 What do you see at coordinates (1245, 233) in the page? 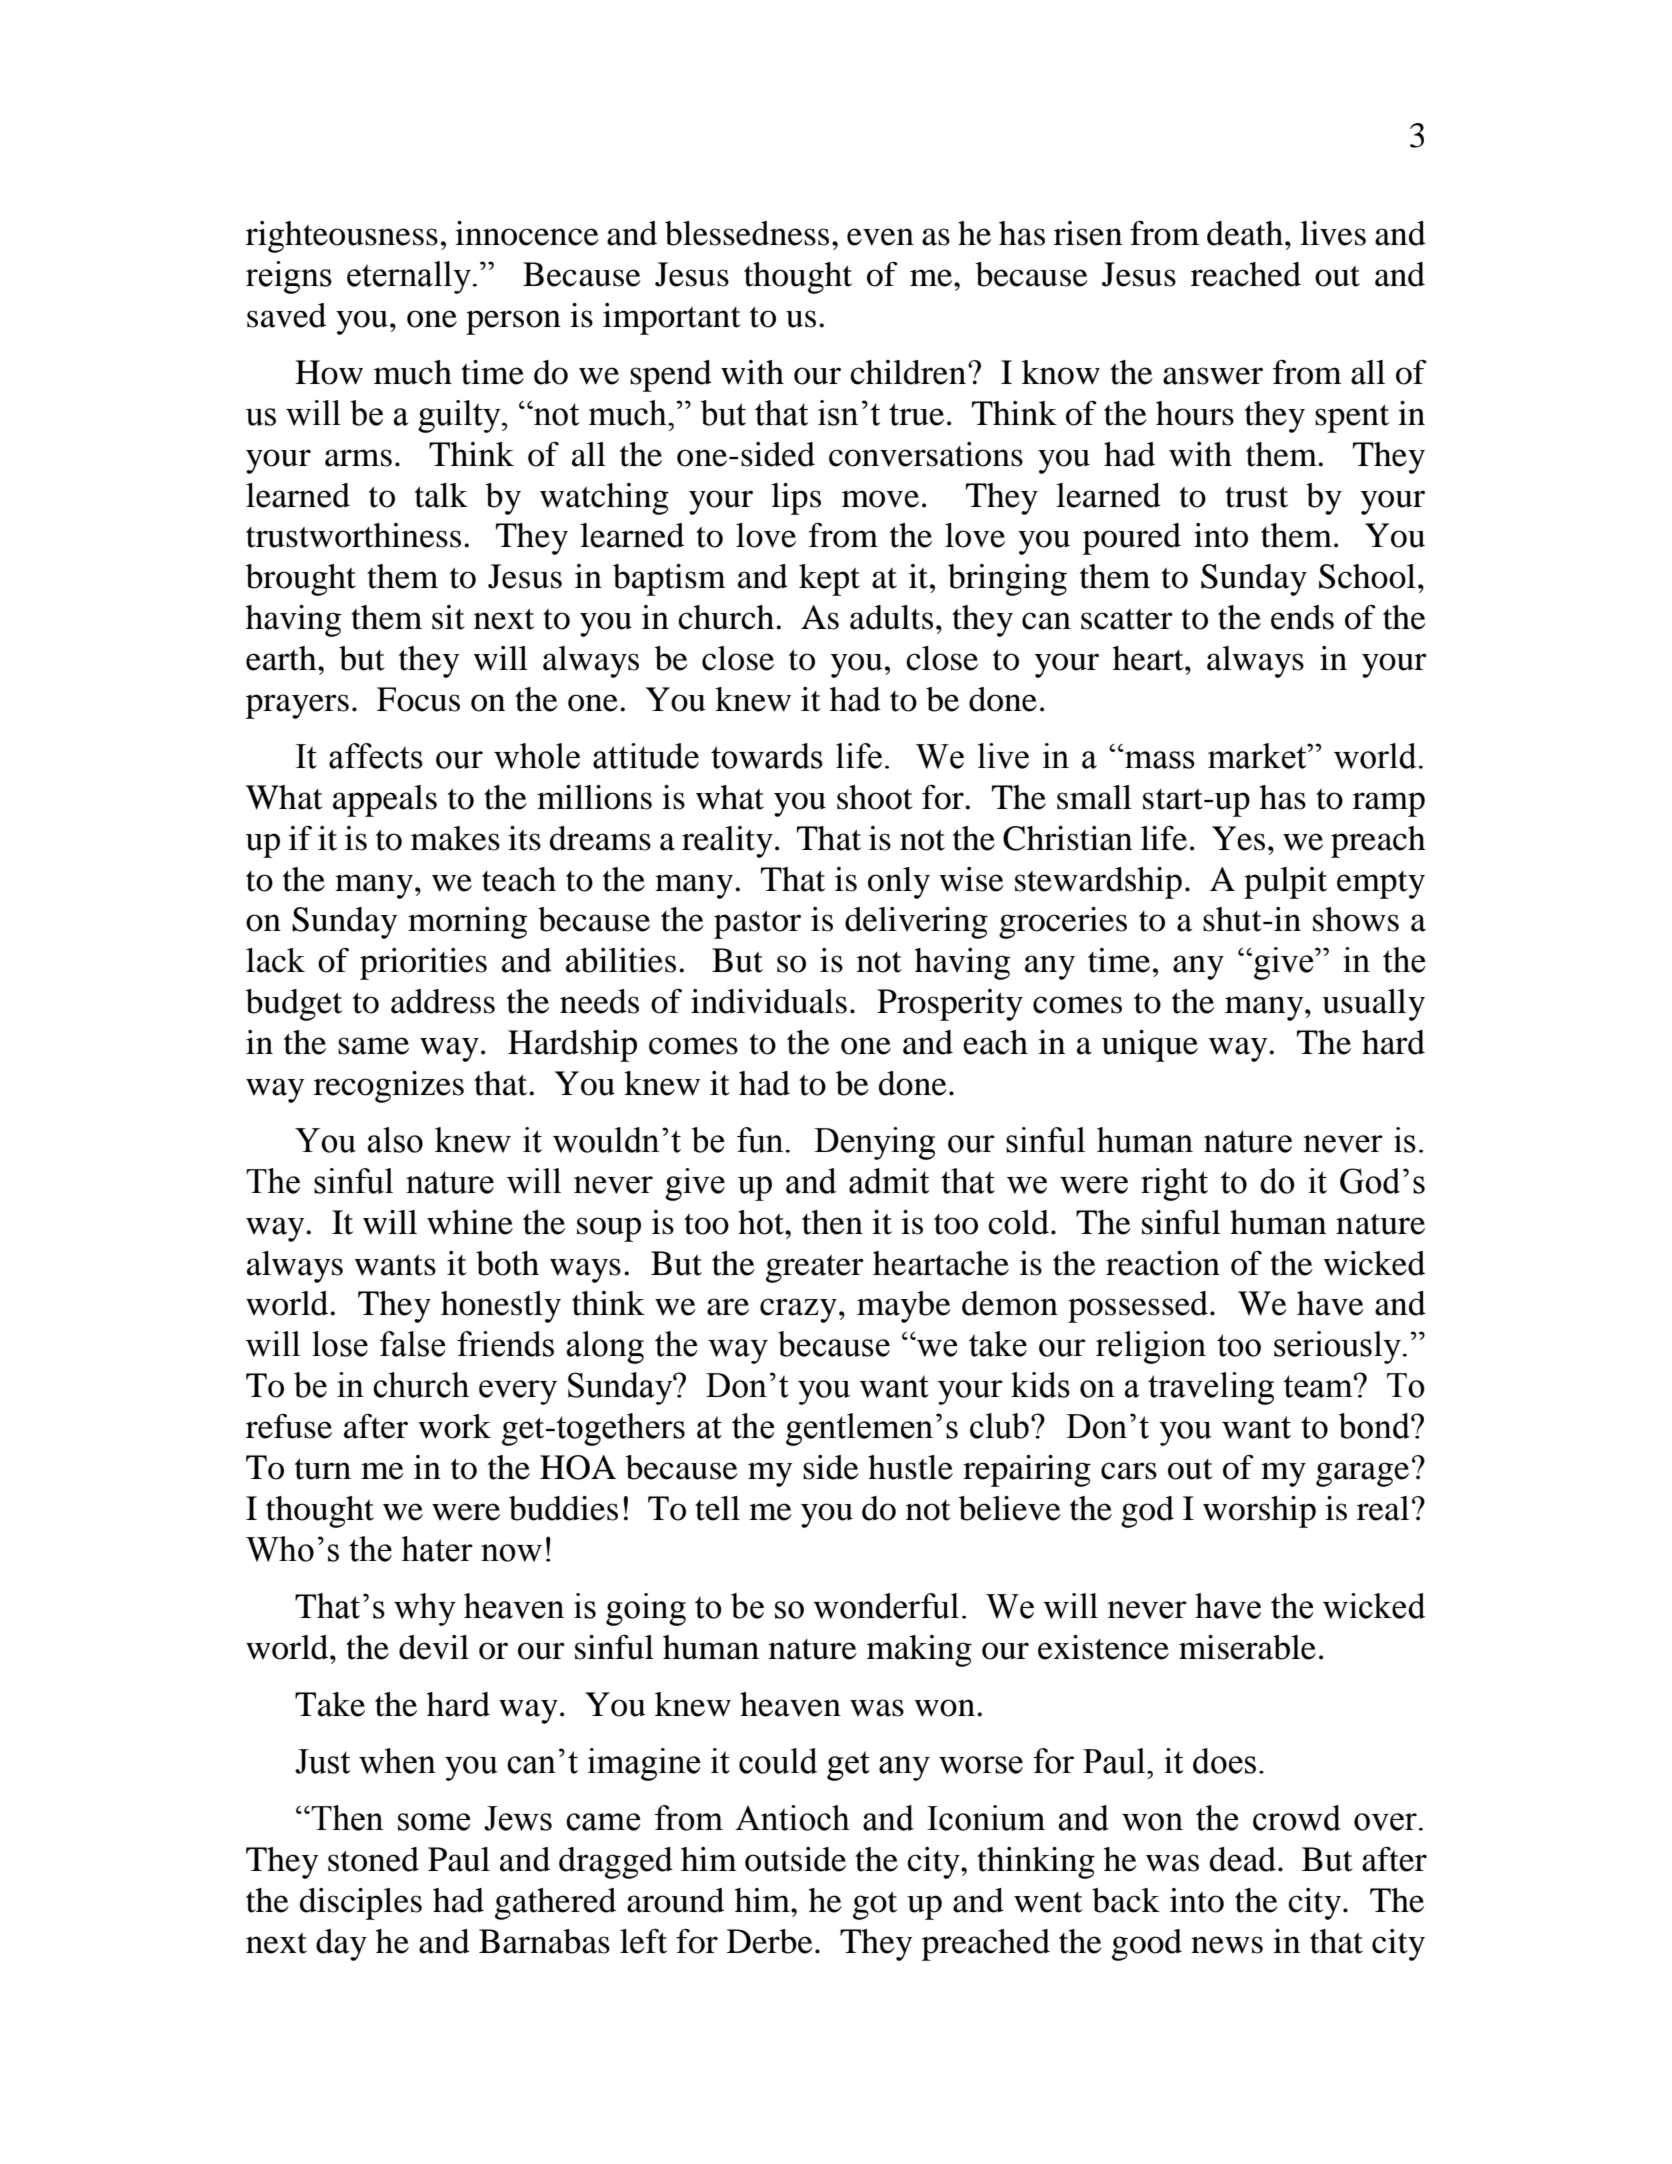
I see `death` at bounding box center [1245, 233].
